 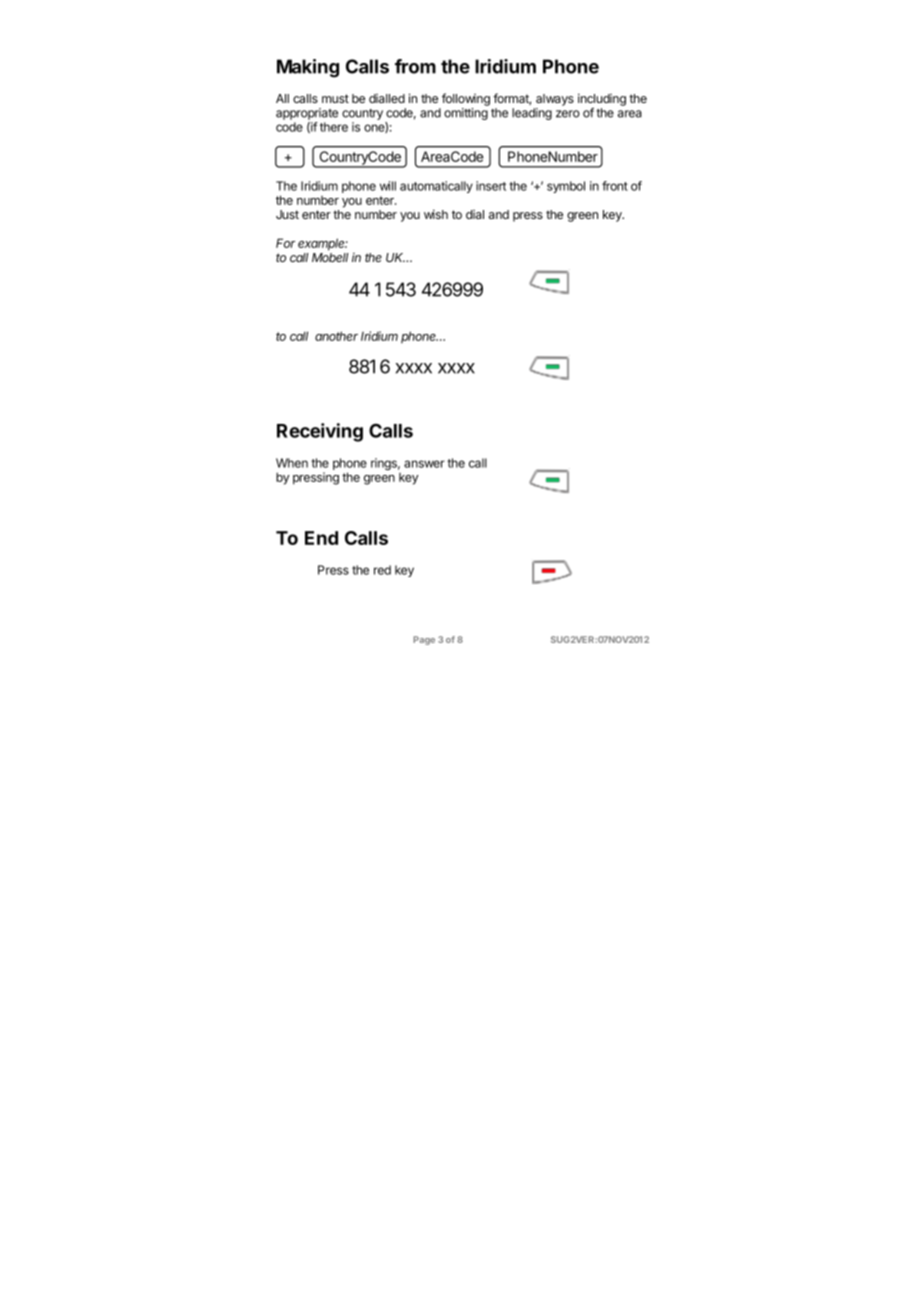 What do you see at coordinates (335, 98) in the screenshot?
I see `must` at bounding box center [335, 98].
